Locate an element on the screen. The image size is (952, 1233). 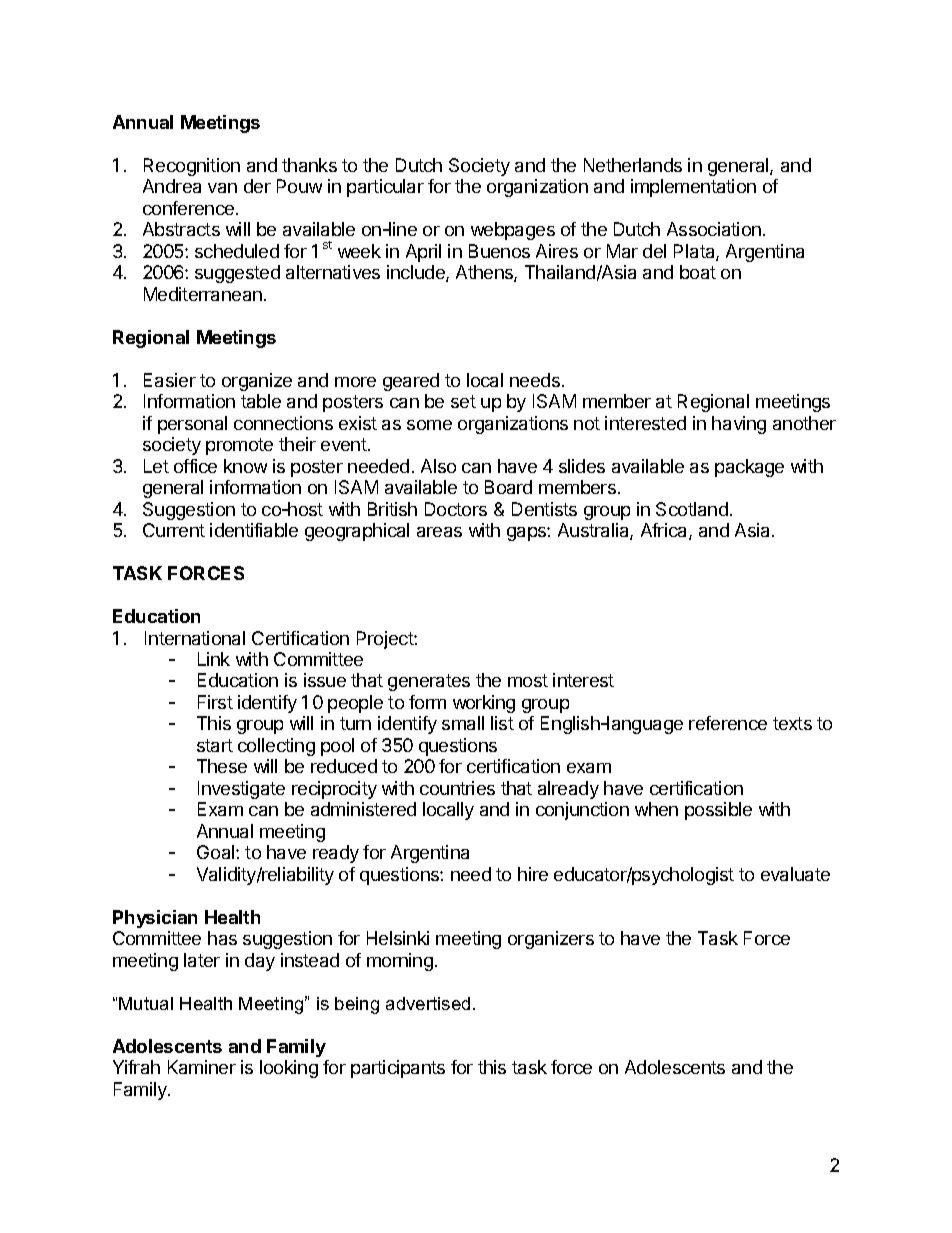
webpages is located at coordinates (513, 231).
